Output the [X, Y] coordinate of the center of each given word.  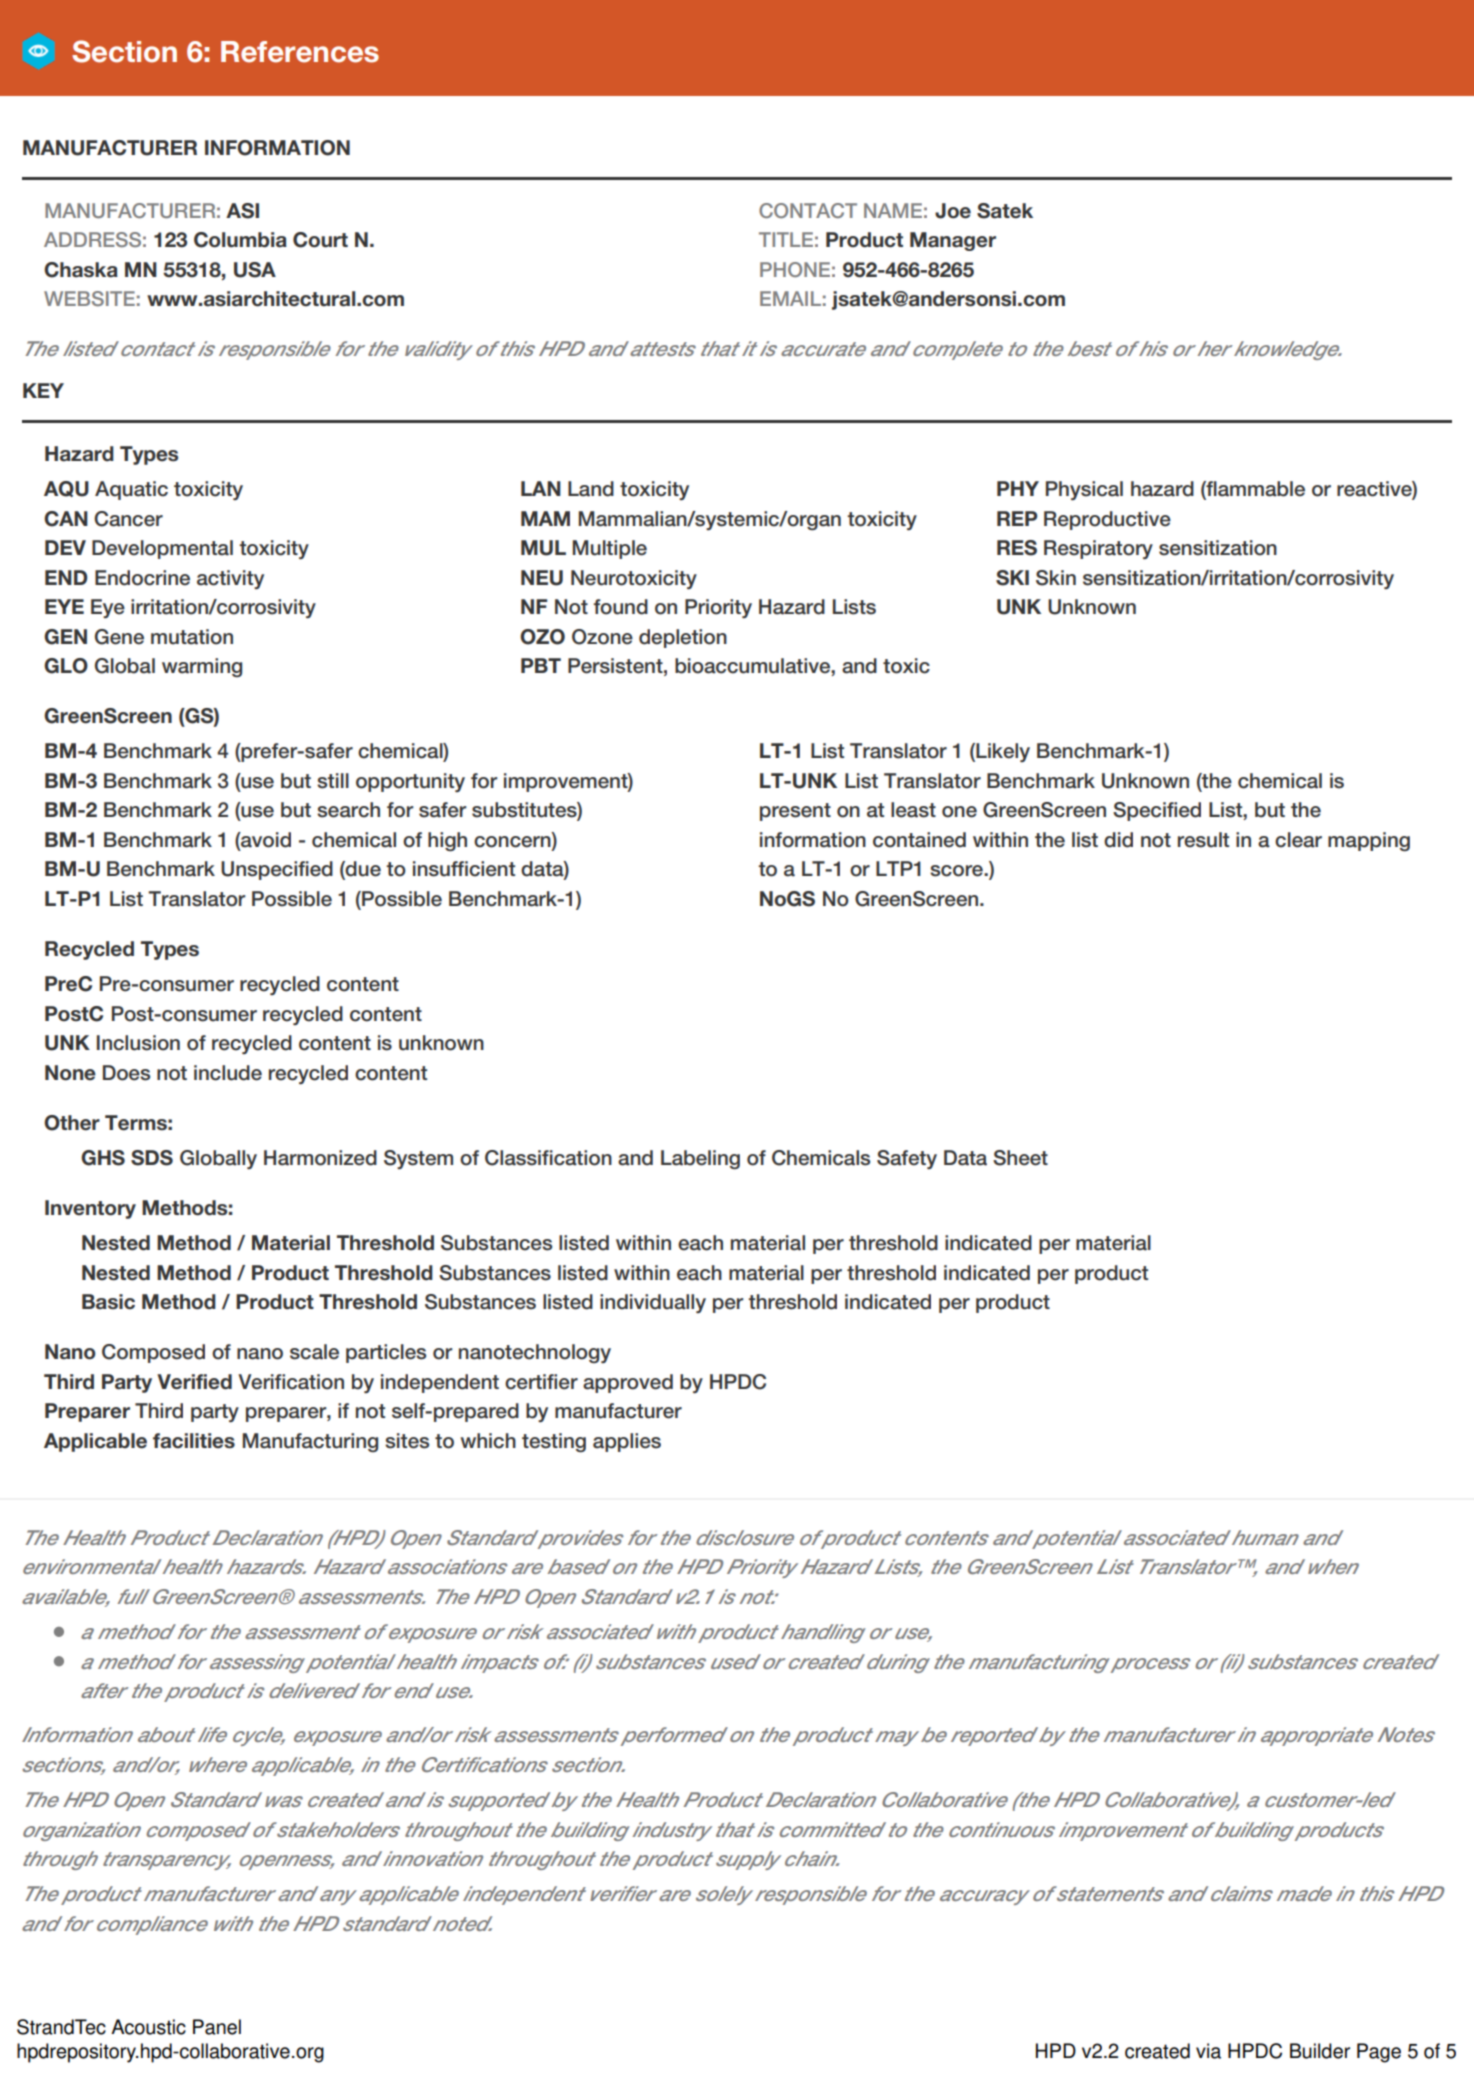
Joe [953, 211]
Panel [217, 2027]
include [228, 1073]
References [300, 52]
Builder [1320, 2051]
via [1208, 2051]
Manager [953, 241]
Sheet [1020, 1158]
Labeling [700, 1159]
